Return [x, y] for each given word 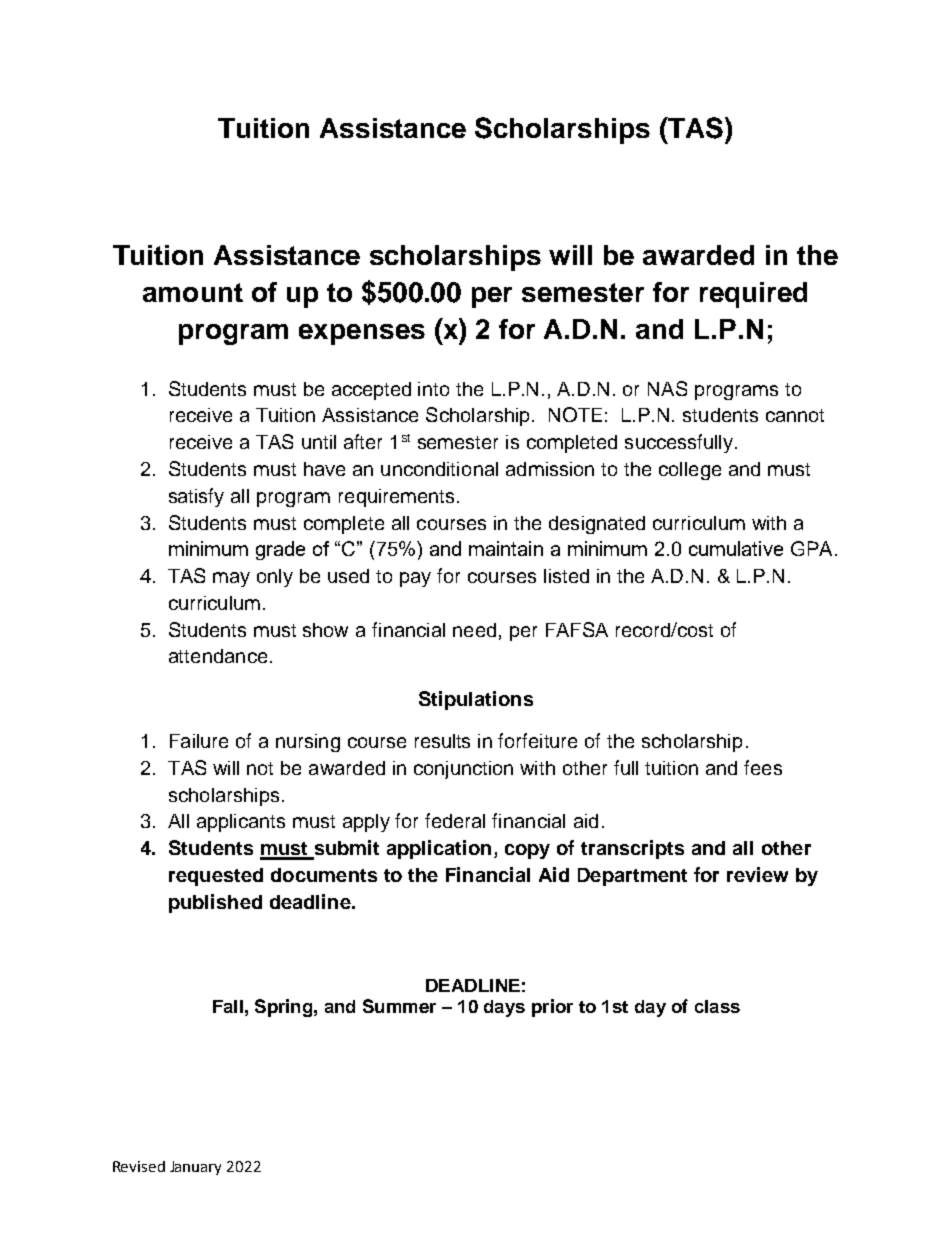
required [753, 295]
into [433, 389]
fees [763, 767]
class [717, 1006]
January [195, 1168]
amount [193, 292]
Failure [199, 741]
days [504, 1008]
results [442, 741]
